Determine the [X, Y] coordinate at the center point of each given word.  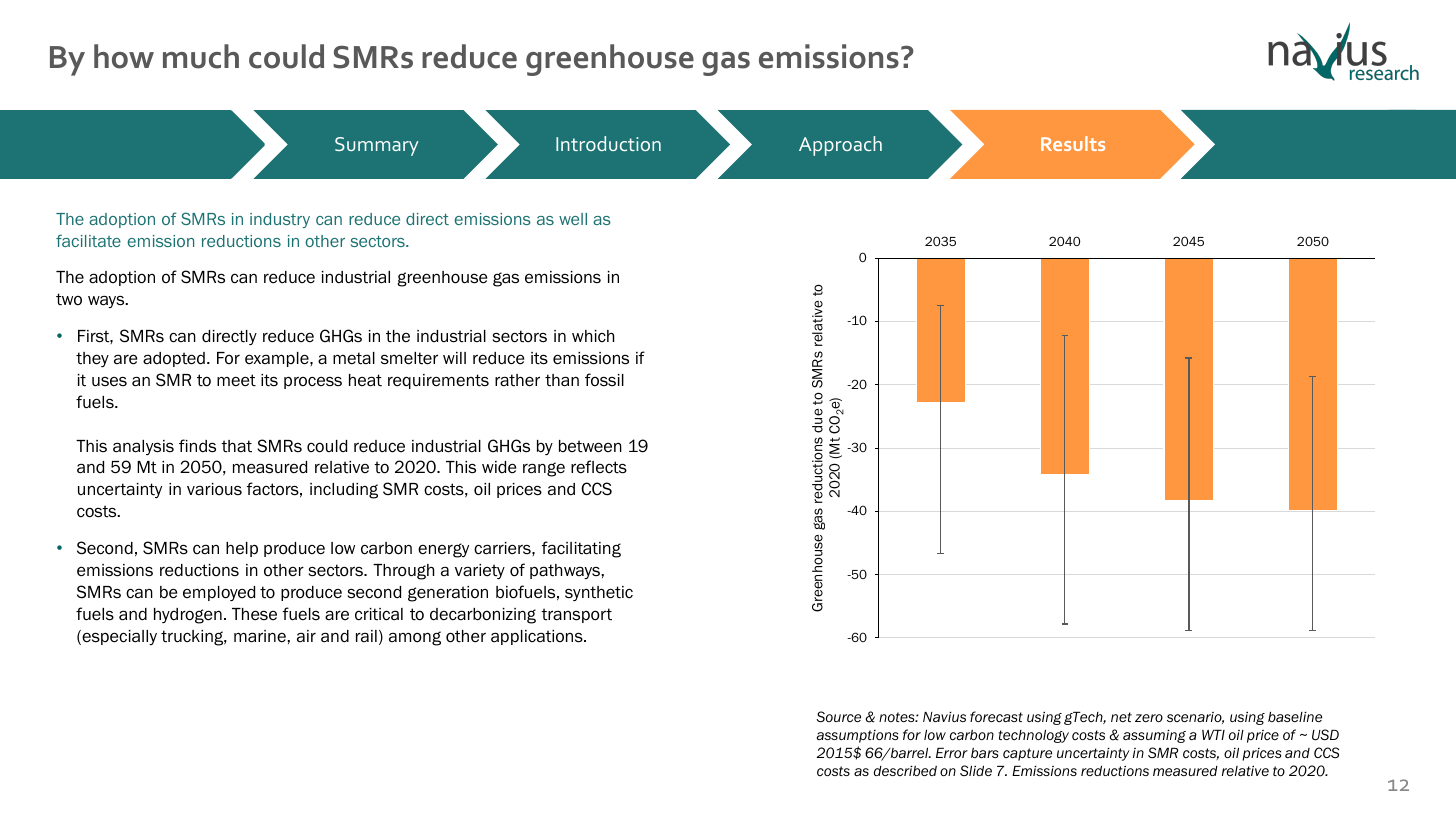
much [201, 56]
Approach [840, 146]
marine [260, 636]
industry [280, 220]
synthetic [599, 593]
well [573, 219]
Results [1073, 143]
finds [197, 446]
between [590, 446]
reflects [599, 467]
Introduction [608, 143]
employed [219, 593]
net [1121, 717]
